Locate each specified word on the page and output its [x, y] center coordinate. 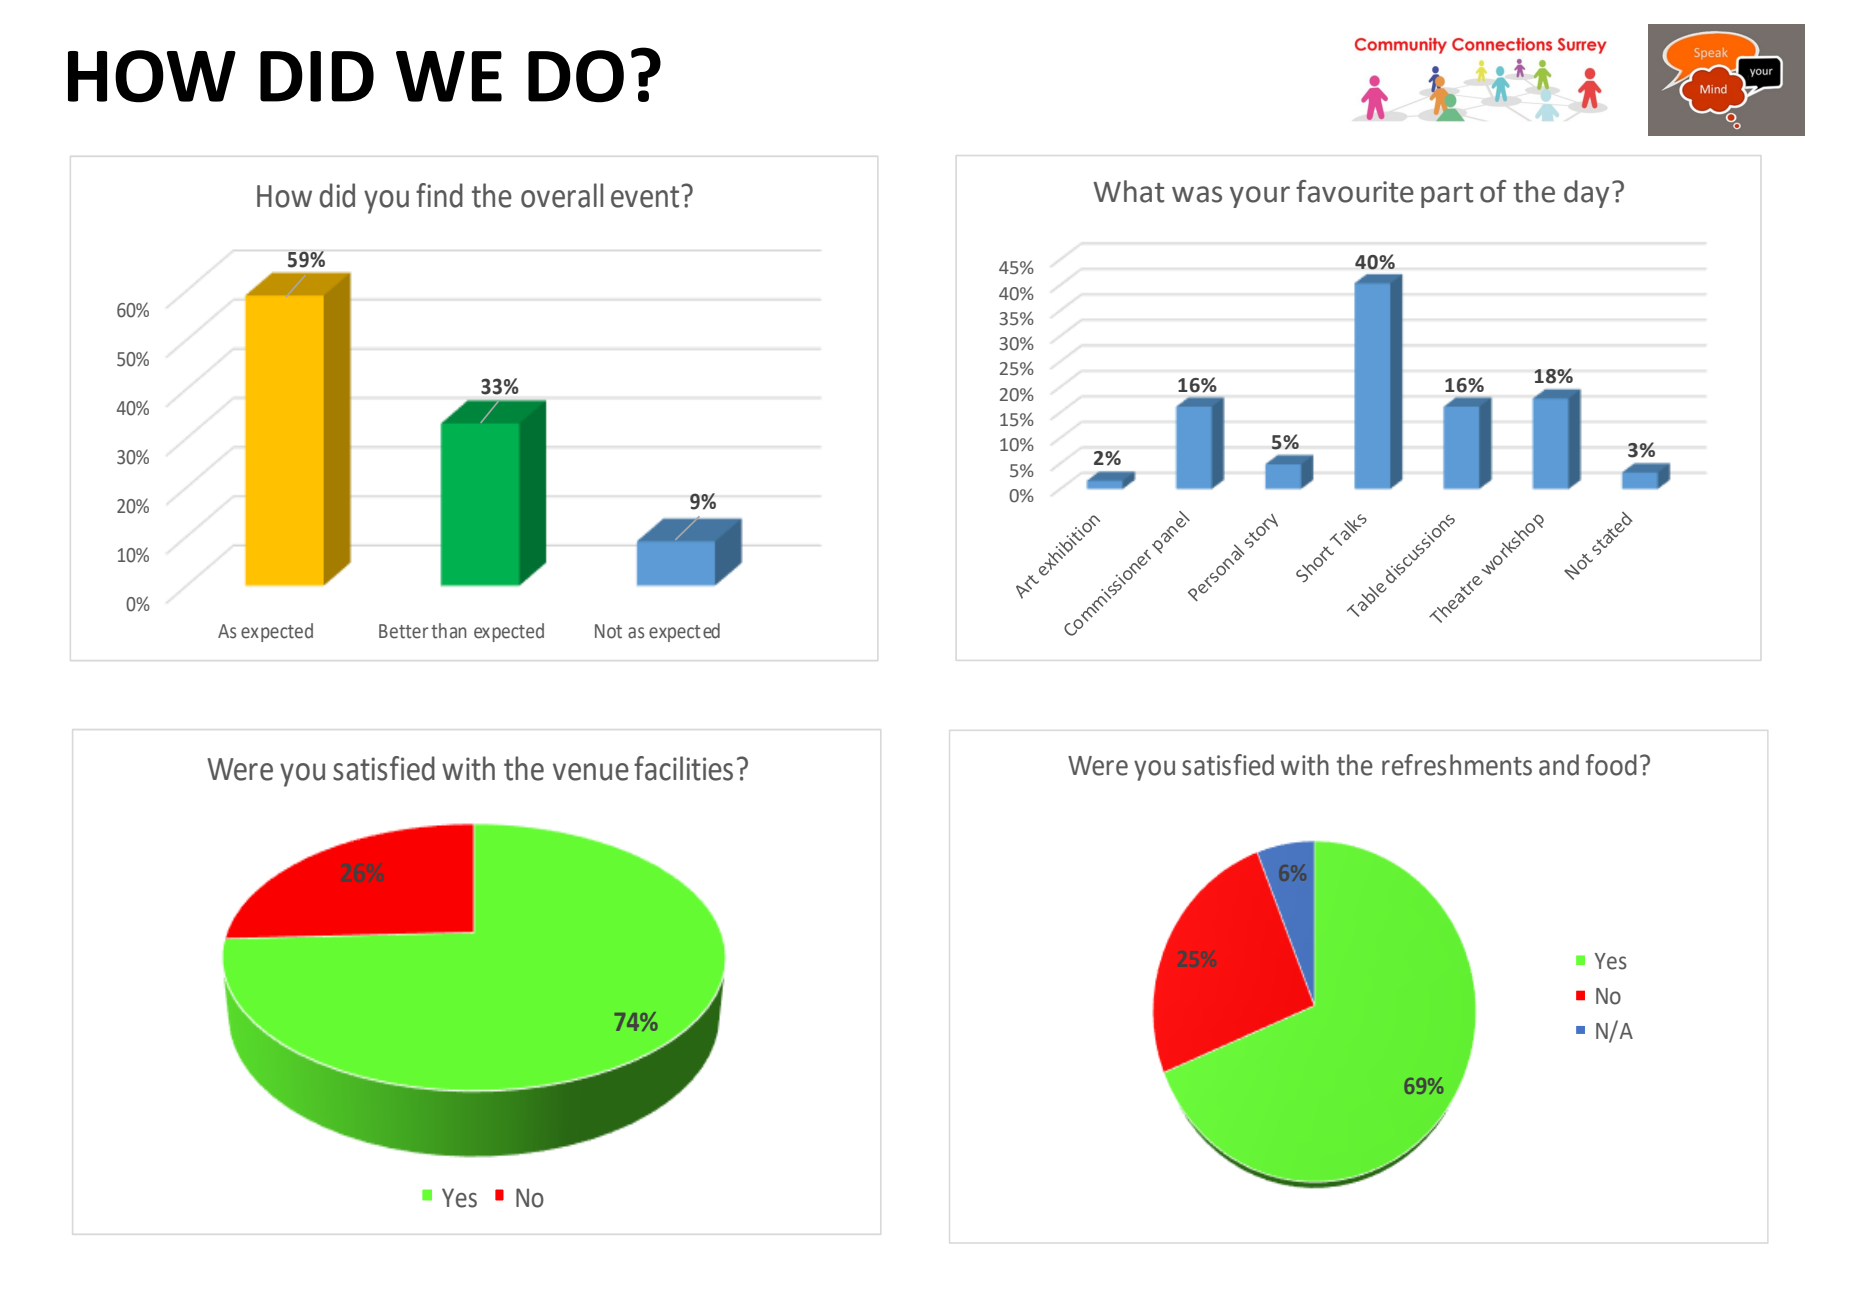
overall [562, 195]
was [1197, 194]
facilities [683, 768]
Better [403, 631]
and [1559, 765]
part [1447, 195]
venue [591, 772]
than [449, 631]
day [1586, 194]
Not [608, 631]
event [646, 196]
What [1128, 191]
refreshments [1457, 765]
